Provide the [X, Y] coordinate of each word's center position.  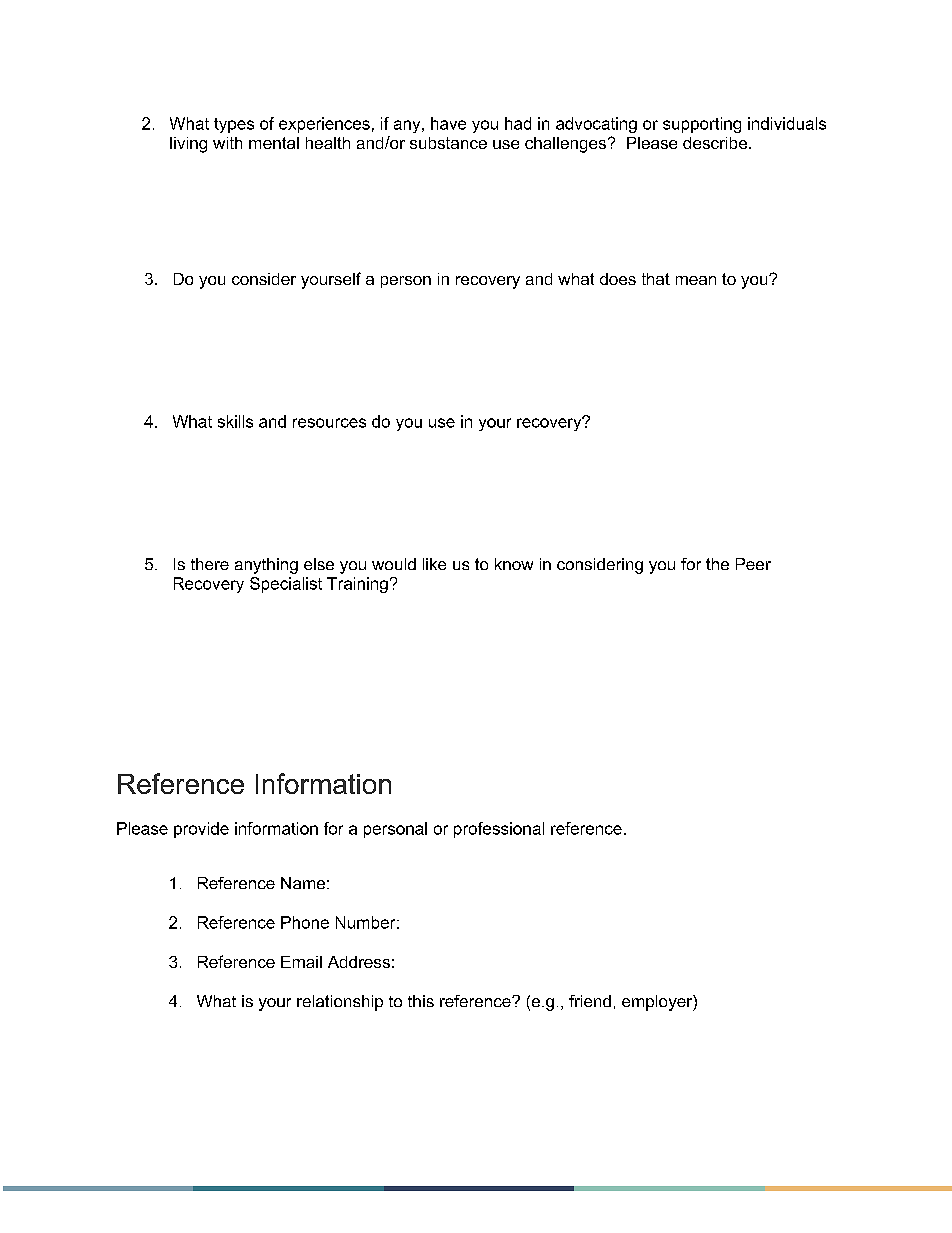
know [514, 564]
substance [448, 143]
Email [301, 962]
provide [201, 830]
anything [266, 566]
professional [499, 830]
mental [274, 143]
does [618, 279]
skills [235, 421]
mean [696, 280]
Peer [753, 564]
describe [715, 143]
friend [590, 1001]
